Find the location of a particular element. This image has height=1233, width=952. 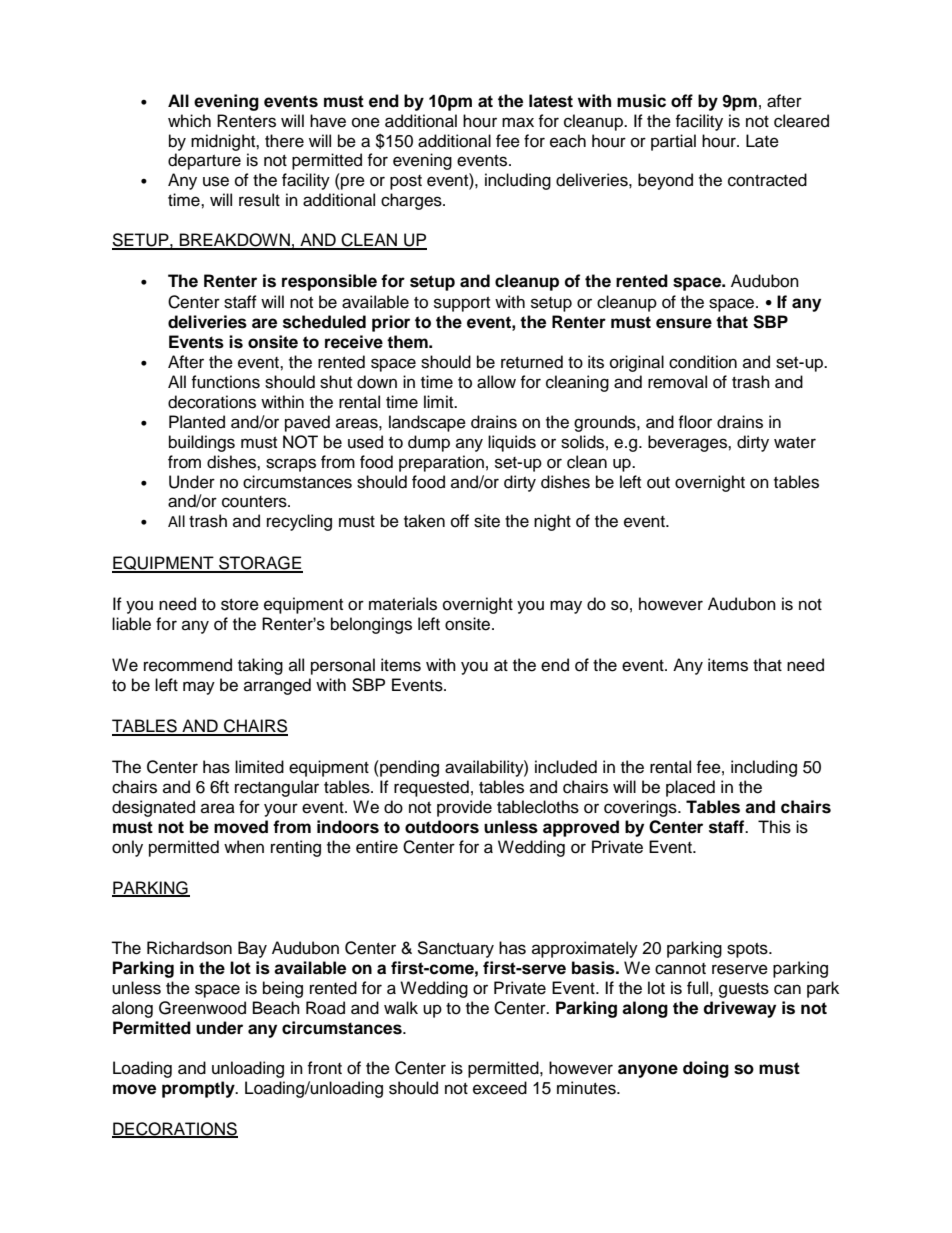

beverages is located at coordinates (688, 443).
